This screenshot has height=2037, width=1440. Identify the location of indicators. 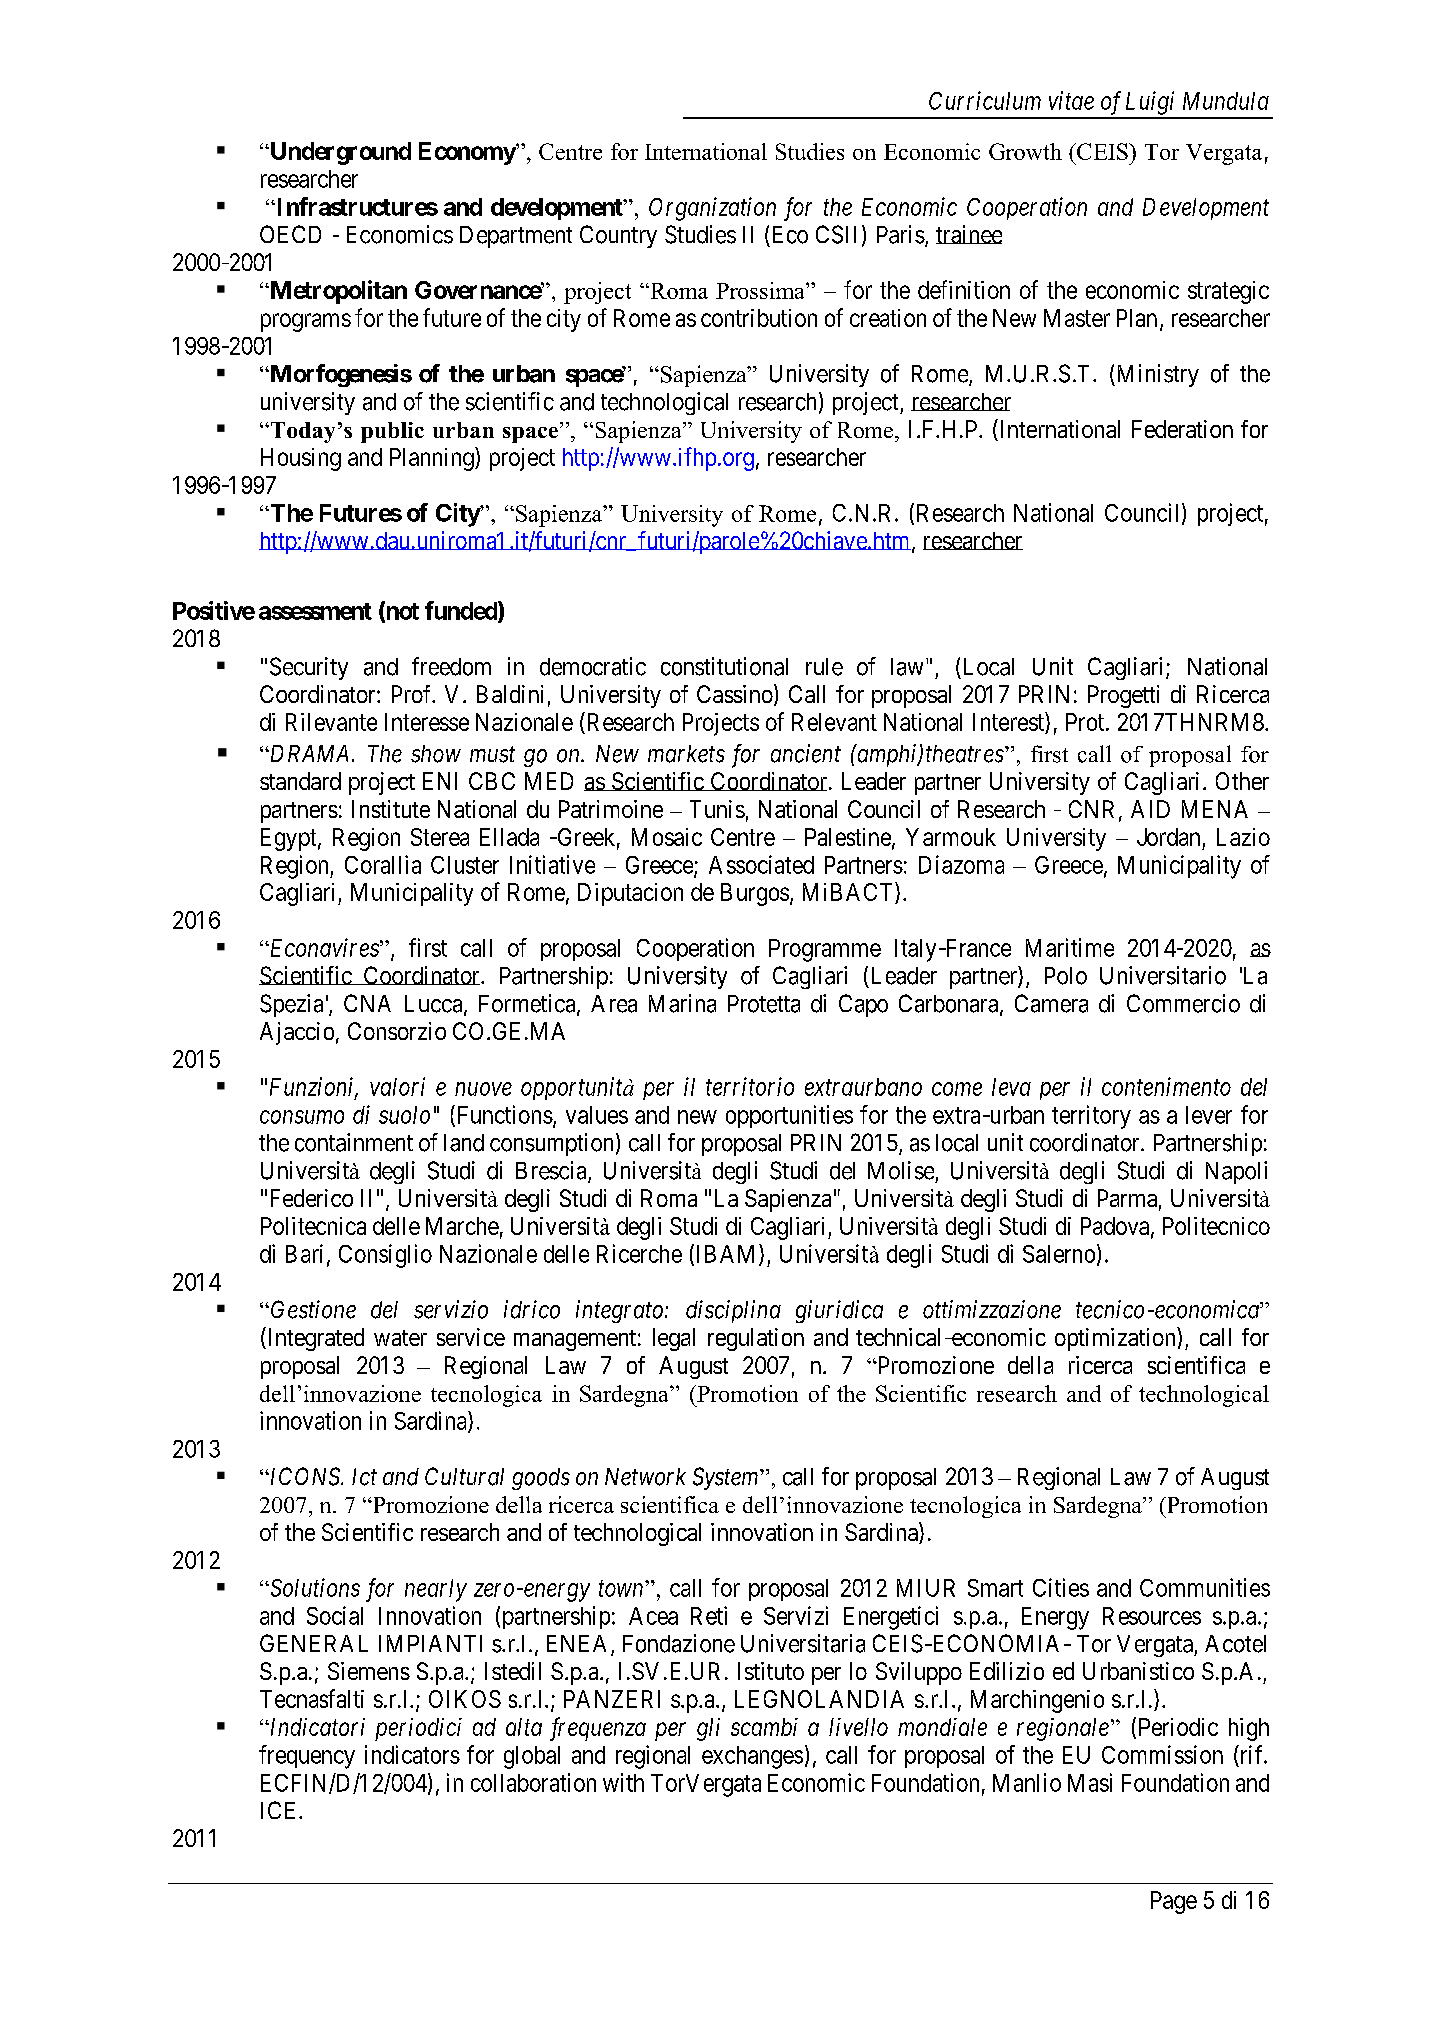
(412, 1754).
